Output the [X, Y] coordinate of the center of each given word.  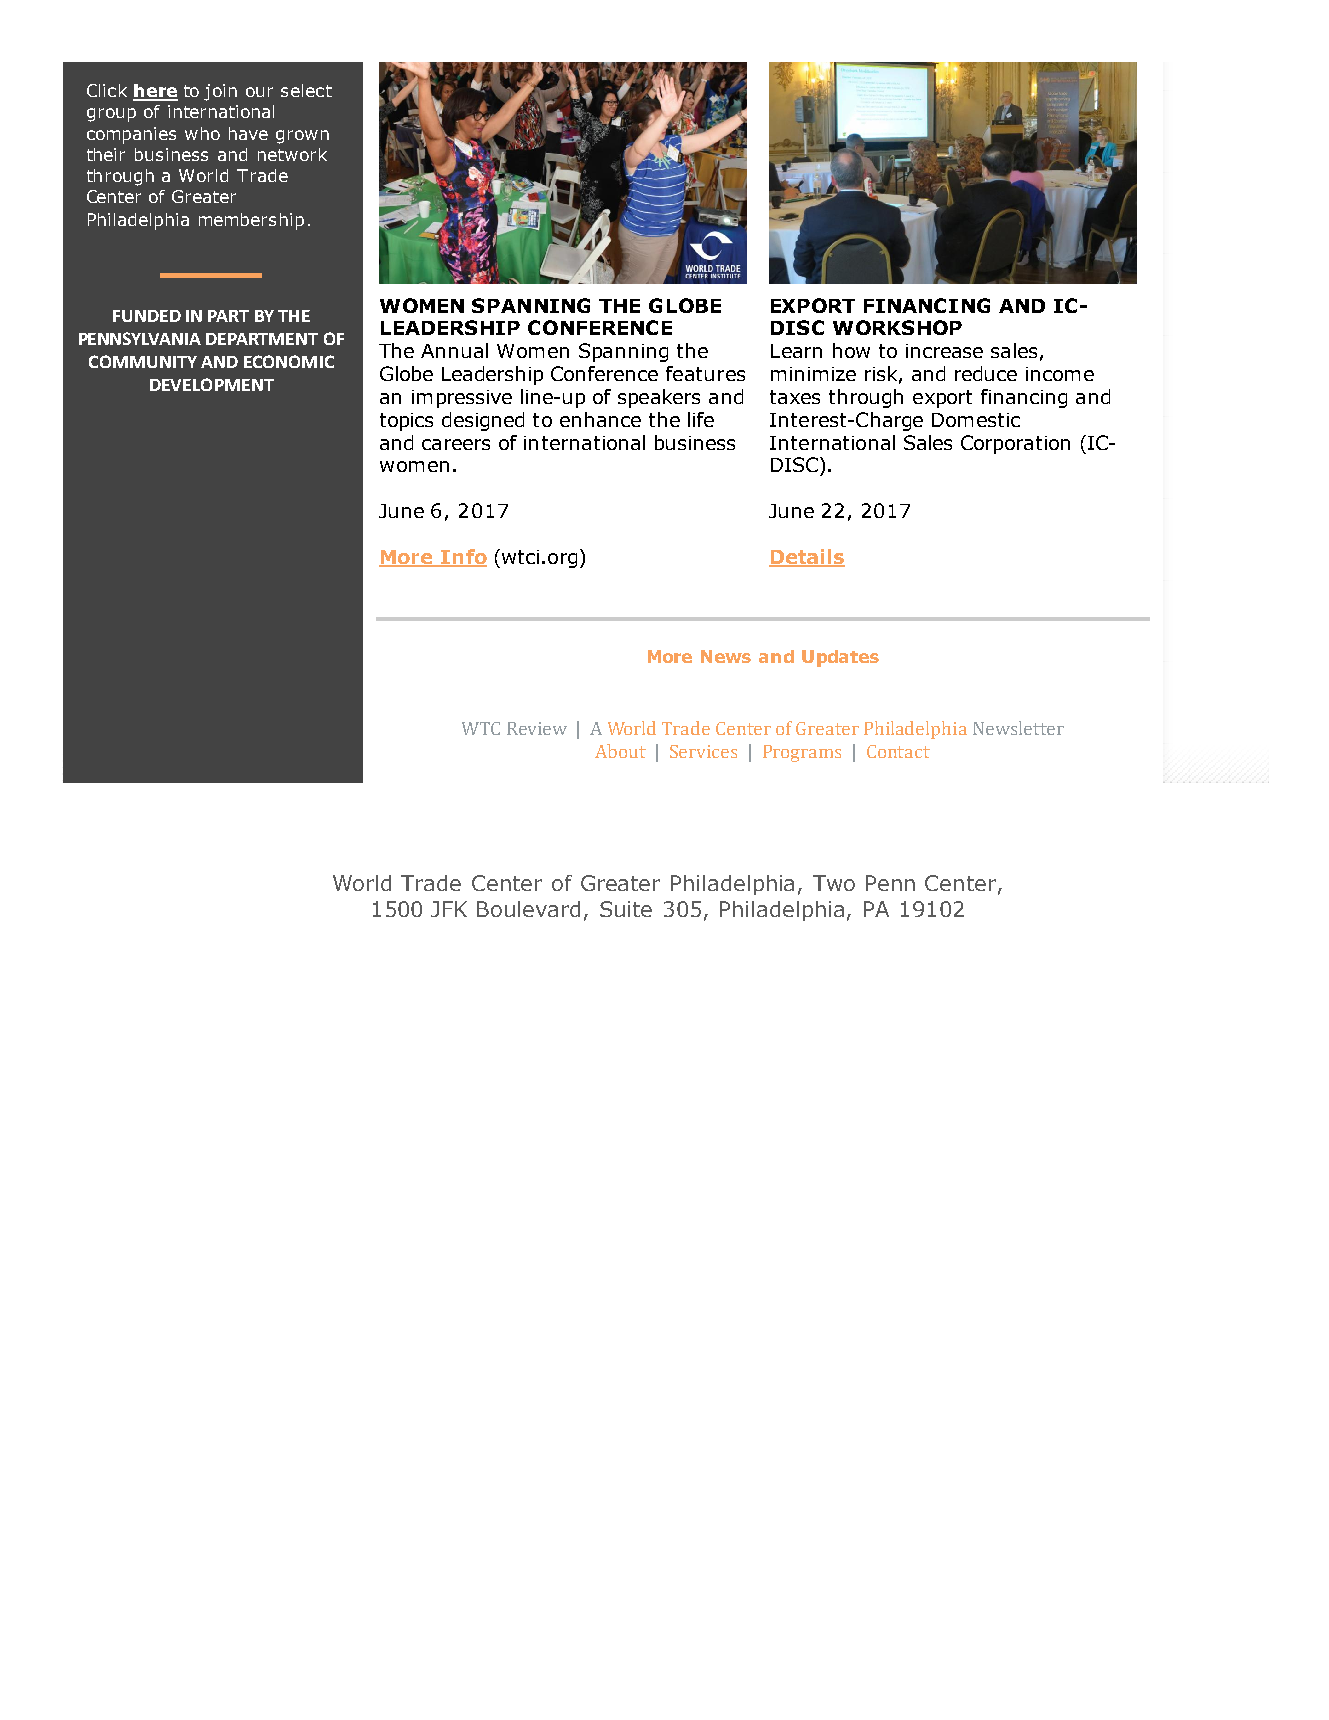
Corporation [1015, 444]
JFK [449, 909]
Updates [840, 658]
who [202, 133]
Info [462, 557]
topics [406, 422]
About [620, 751]
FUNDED [147, 316]
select [306, 90]
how [851, 350]
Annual [454, 350]
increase [944, 351]
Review [537, 728]
